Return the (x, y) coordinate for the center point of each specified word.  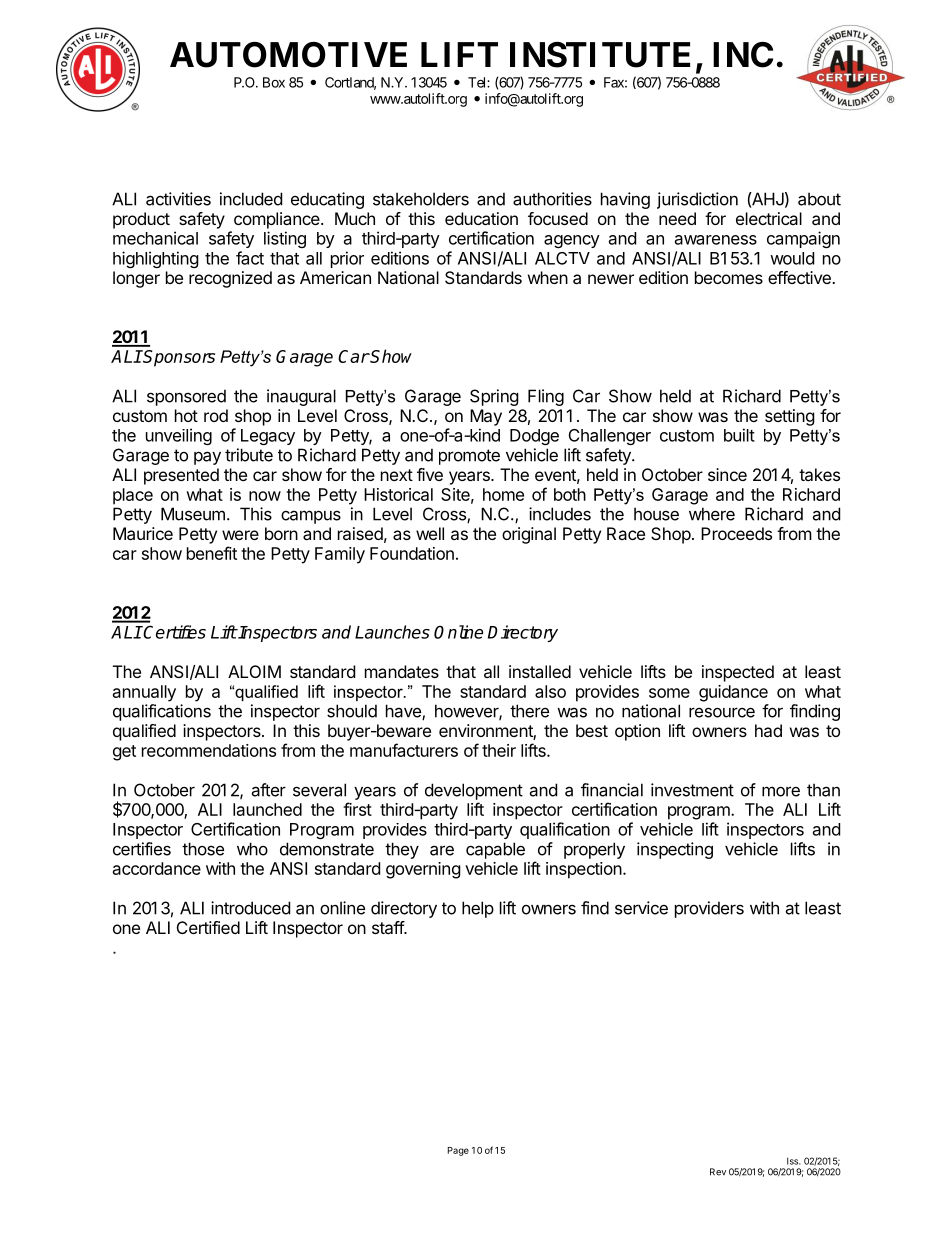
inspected (738, 673)
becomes (729, 277)
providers (709, 909)
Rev (718, 1172)
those (203, 849)
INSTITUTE (600, 55)
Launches (392, 632)
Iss (794, 1161)
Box (274, 82)
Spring (494, 397)
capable (495, 850)
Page (458, 1151)
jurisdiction (697, 200)
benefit (212, 553)
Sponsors (178, 358)
